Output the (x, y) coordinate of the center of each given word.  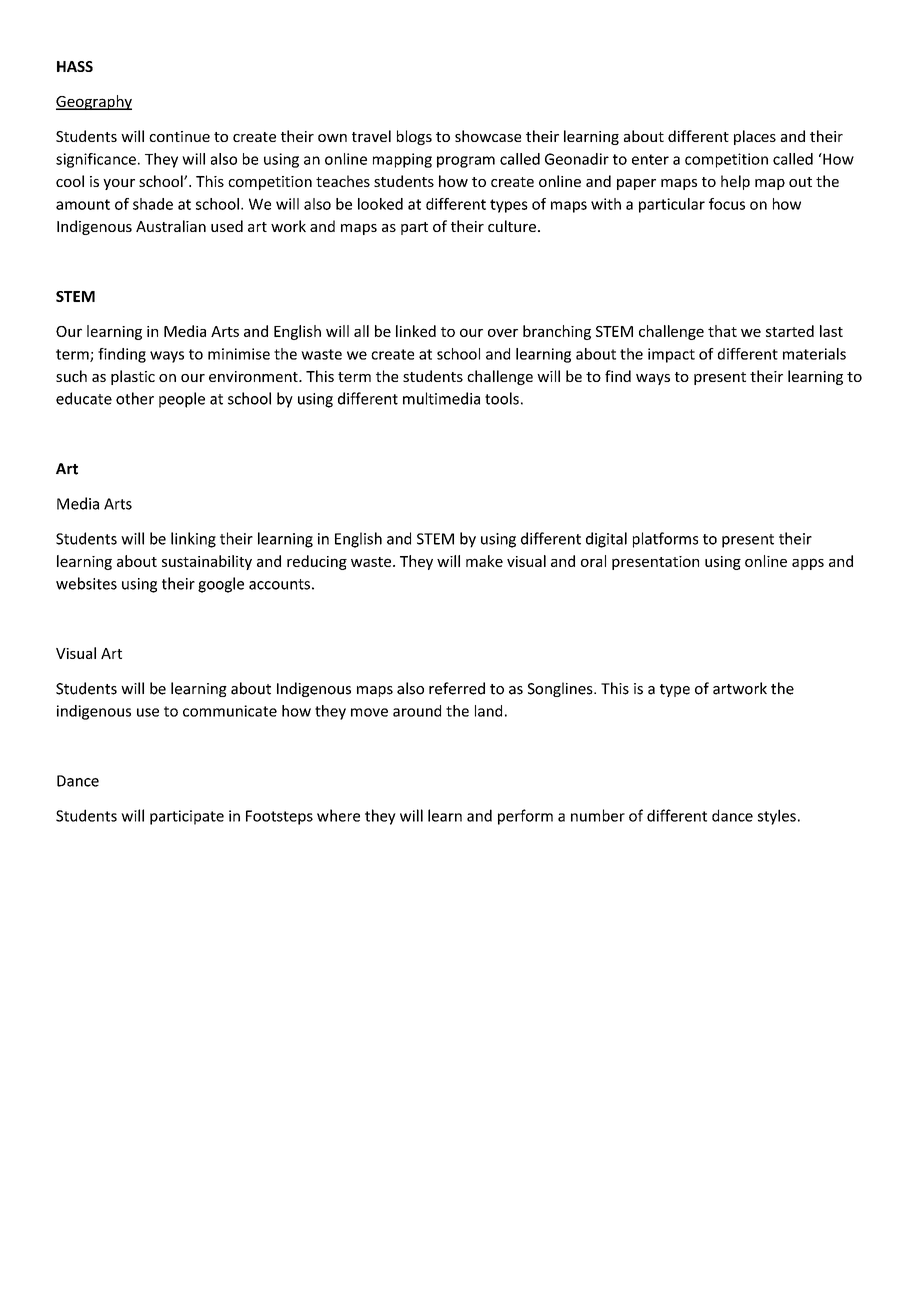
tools (502, 398)
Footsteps (279, 817)
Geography (94, 102)
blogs (414, 137)
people (182, 400)
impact (671, 355)
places (755, 137)
